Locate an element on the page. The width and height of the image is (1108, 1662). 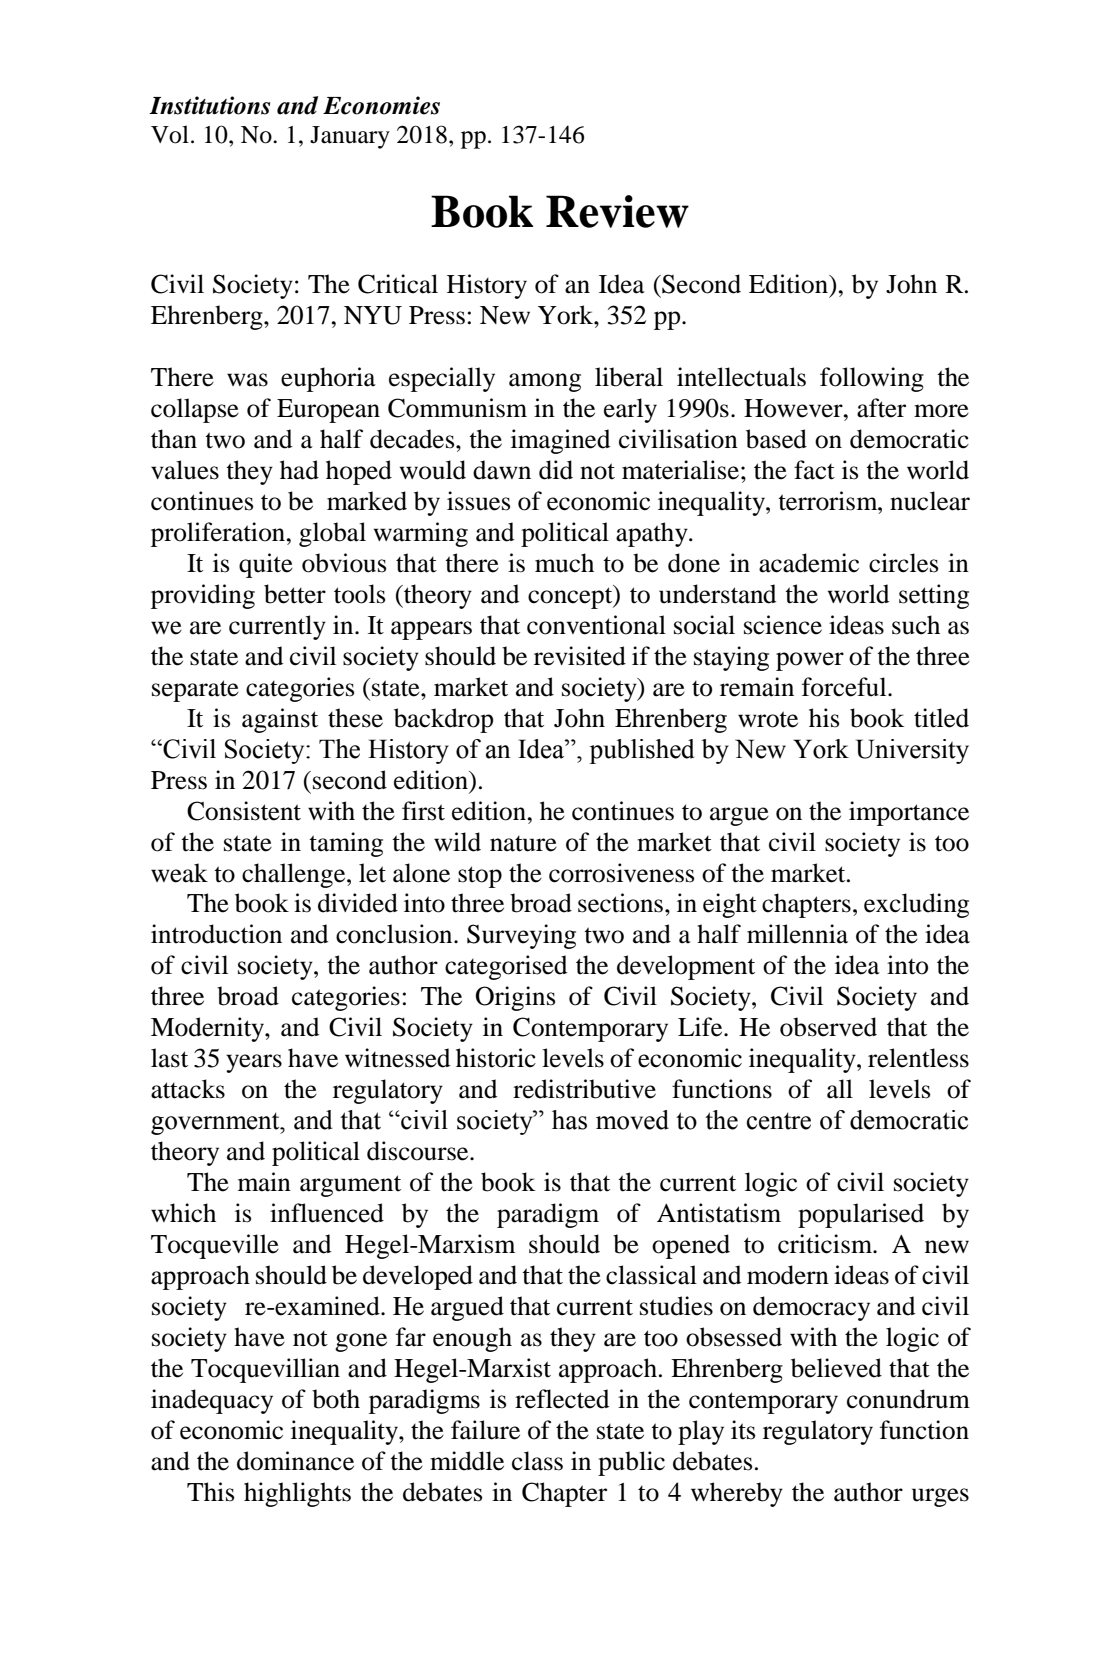
centre is located at coordinates (779, 1121).
